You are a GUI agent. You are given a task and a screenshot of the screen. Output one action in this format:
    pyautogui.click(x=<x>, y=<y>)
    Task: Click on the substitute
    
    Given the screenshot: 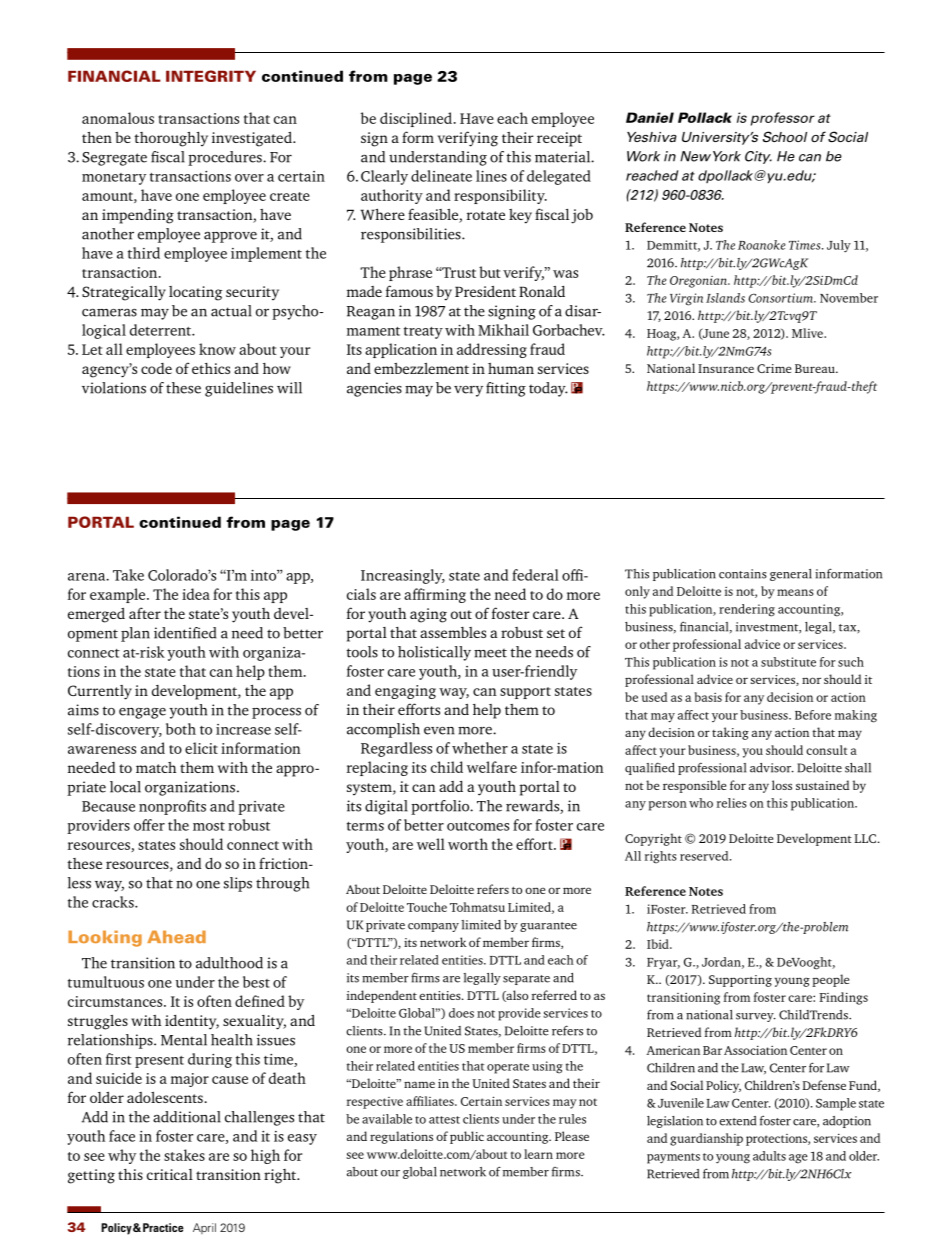 What is the action you would take?
    pyautogui.click(x=788, y=662)
